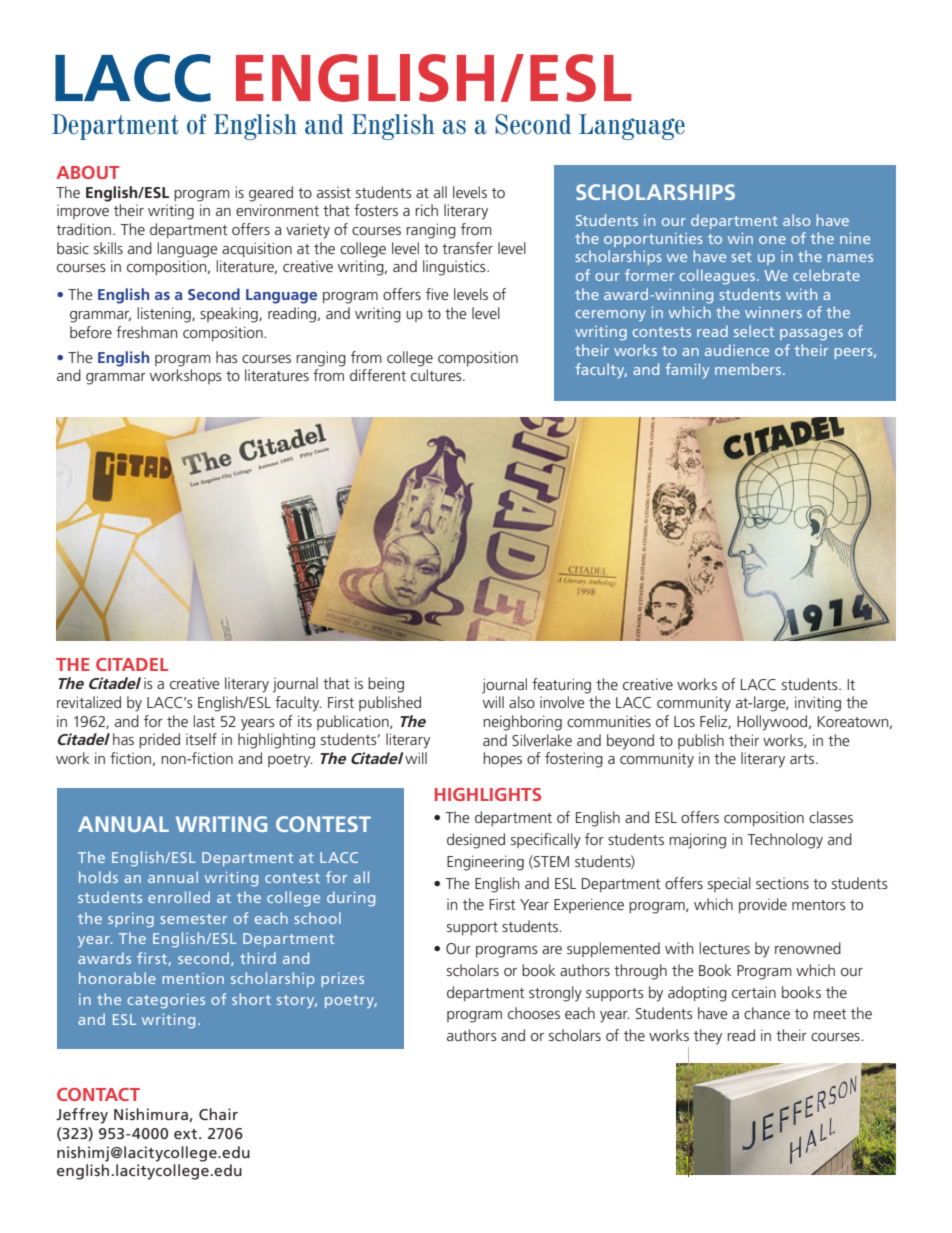 This page has width=952, height=1233. I want to click on improve, so click(83, 211).
